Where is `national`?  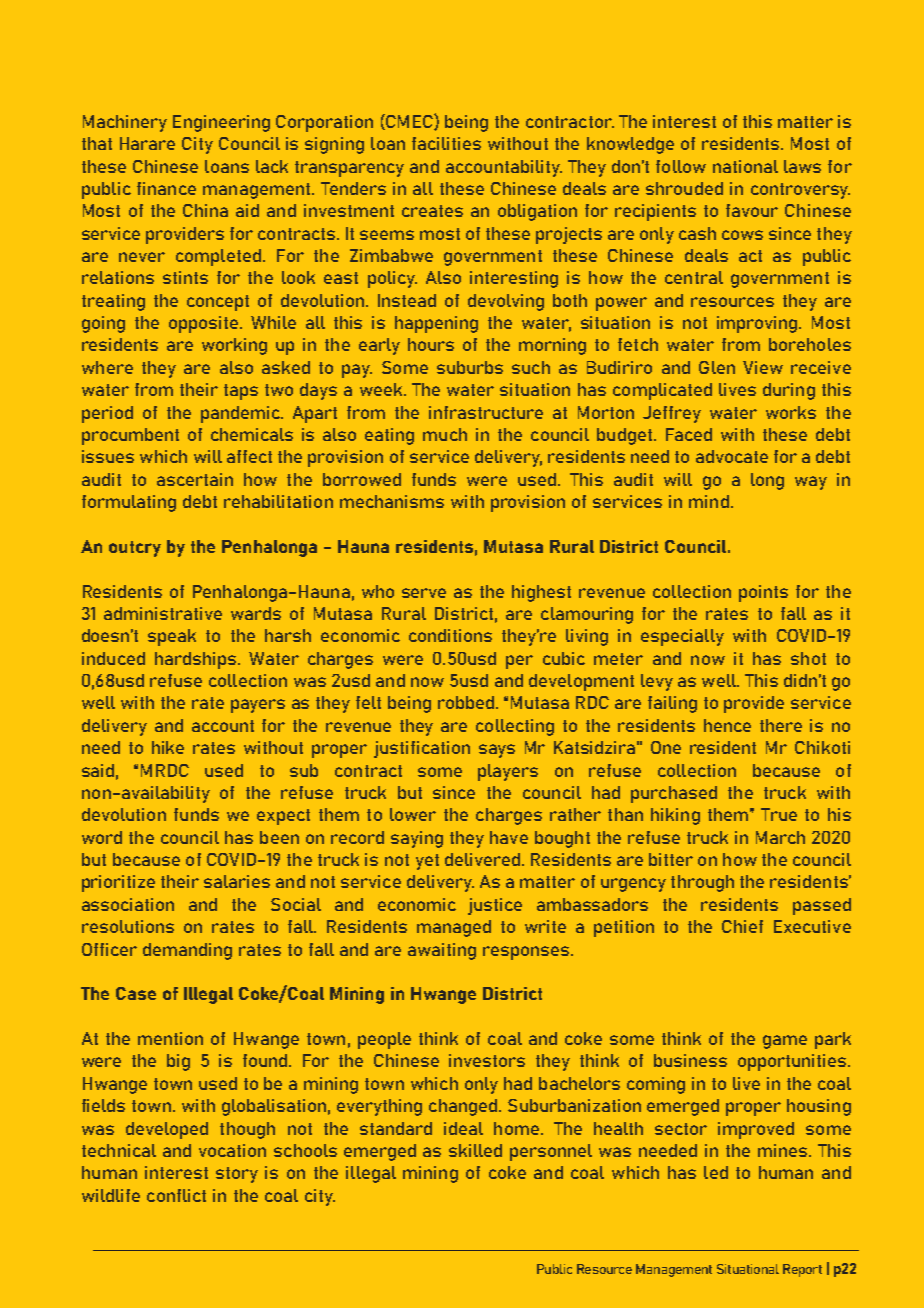 national is located at coordinates (745, 166).
